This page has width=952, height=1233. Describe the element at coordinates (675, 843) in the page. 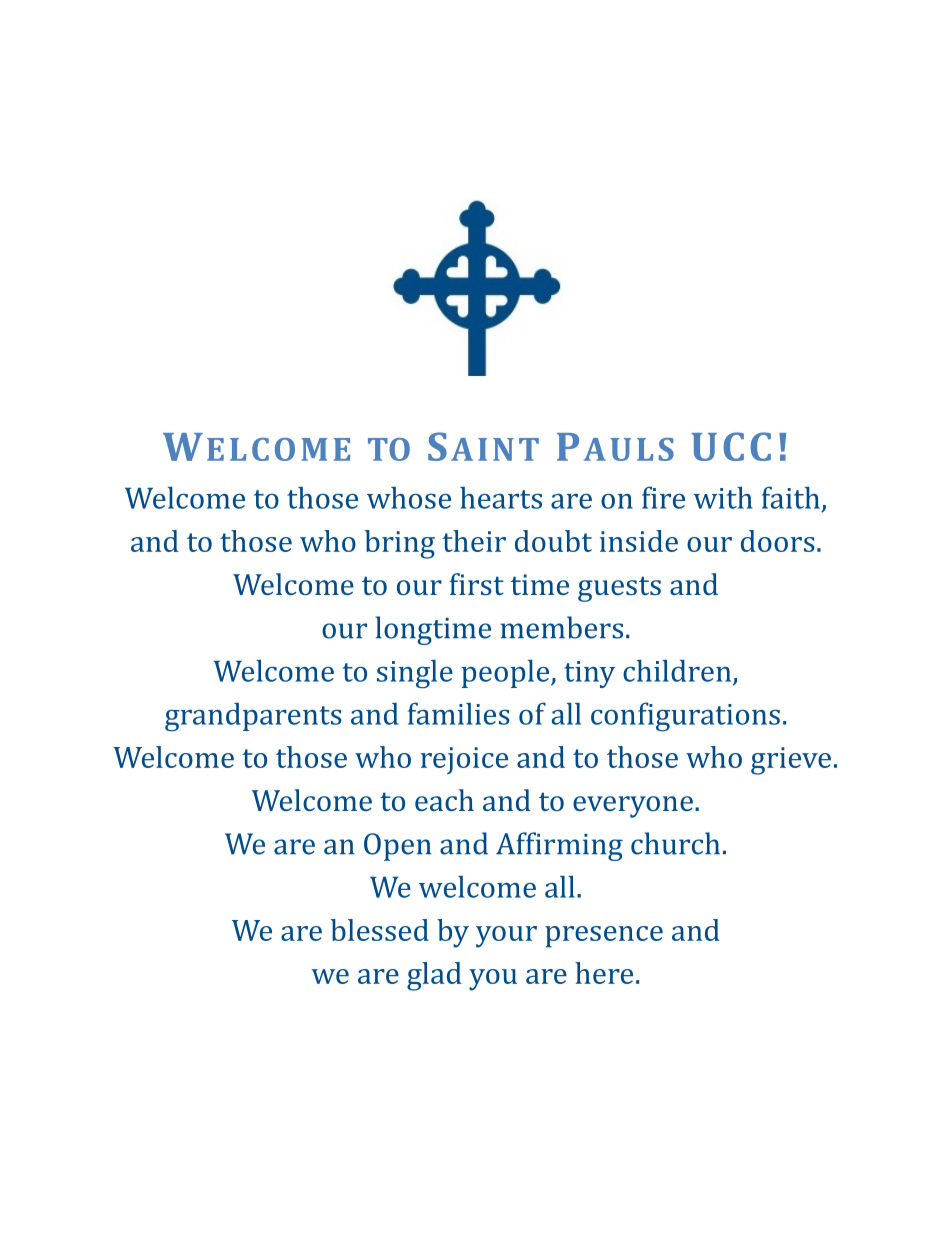

I see `church` at that location.
